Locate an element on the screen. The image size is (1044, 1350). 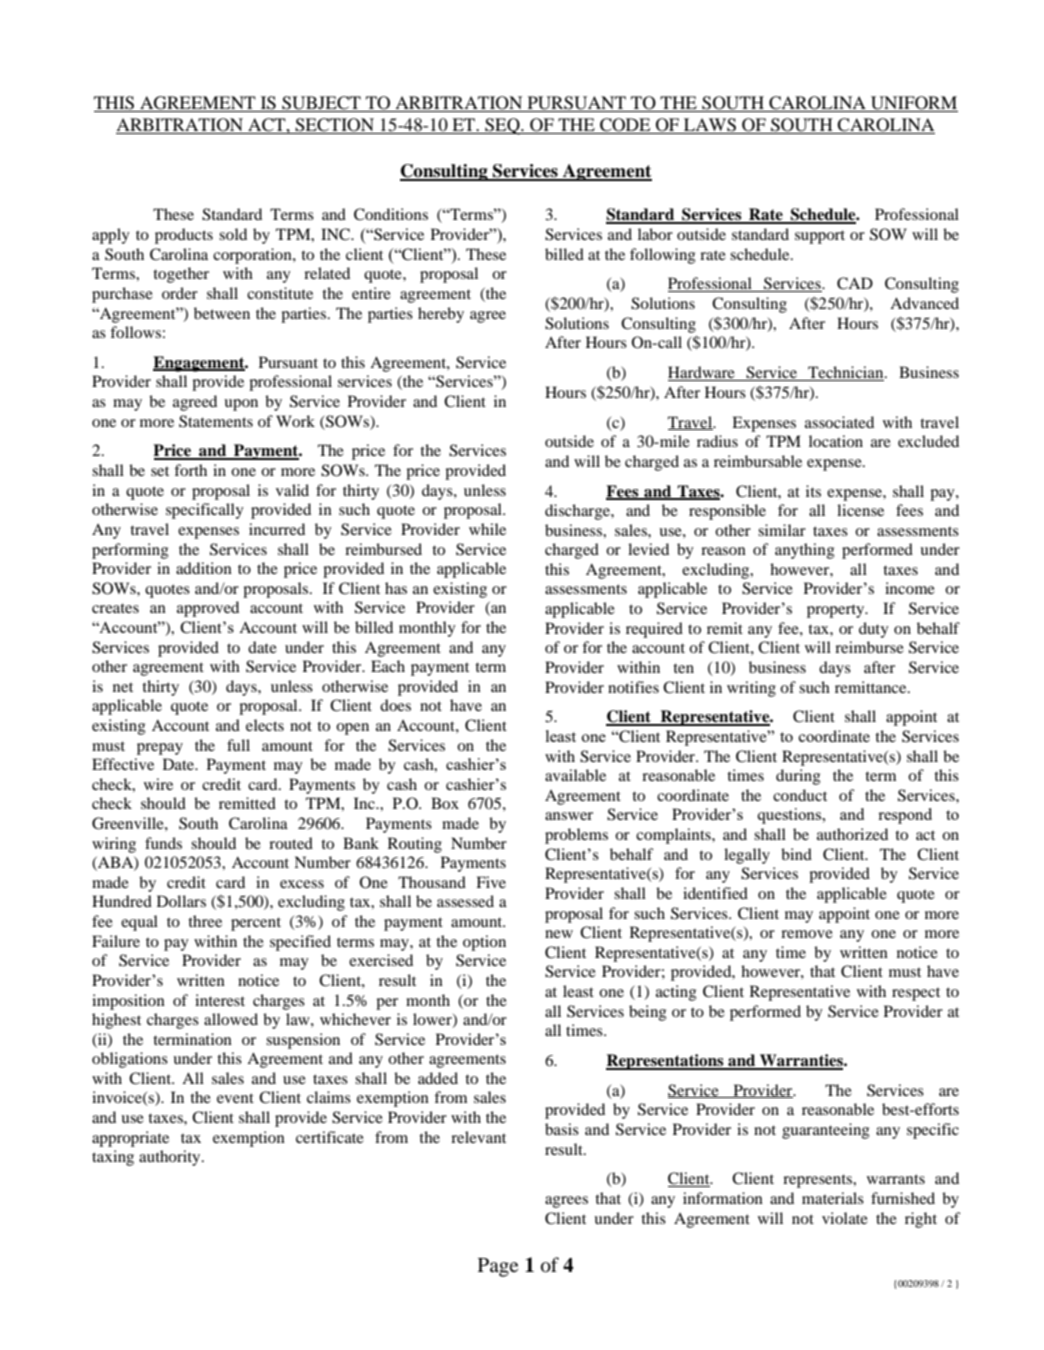
interest is located at coordinates (220, 1000).
